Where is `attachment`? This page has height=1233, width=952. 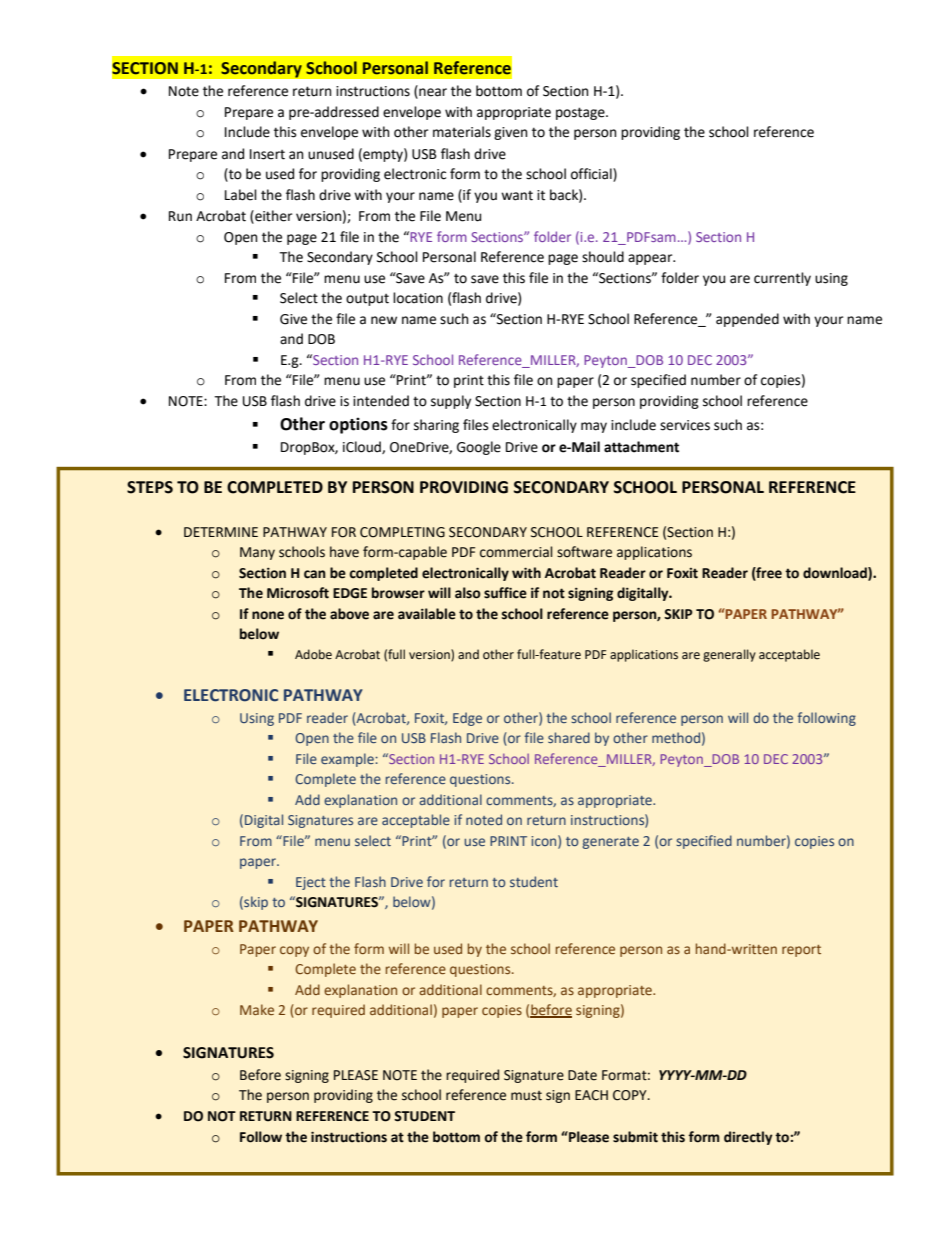 attachment is located at coordinates (641, 447).
